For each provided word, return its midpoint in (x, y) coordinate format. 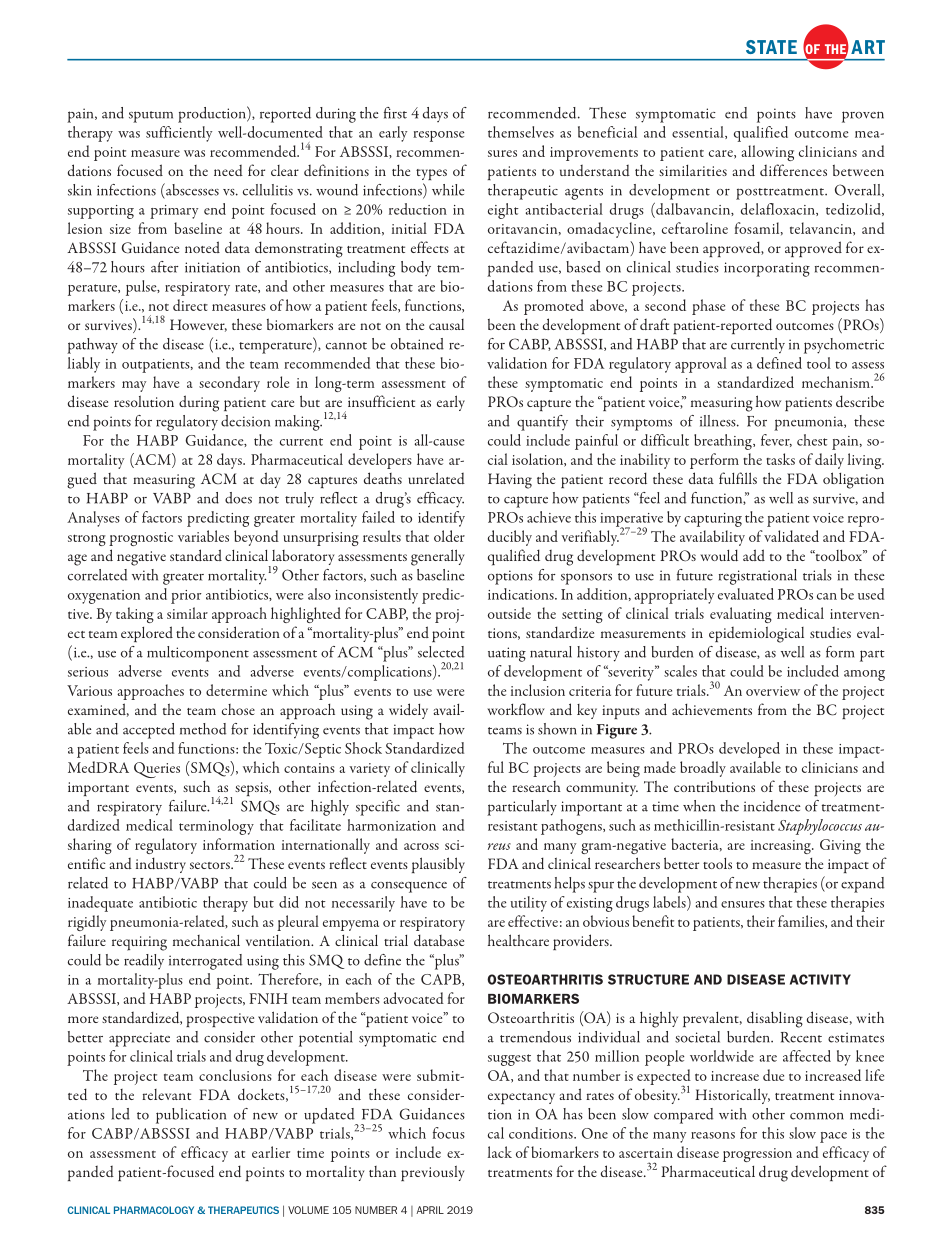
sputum (151, 117)
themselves (521, 132)
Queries (157, 770)
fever (776, 440)
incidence (772, 806)
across (421, 846)
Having (510, 481)
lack (500, 1152)
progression (757, 1155)
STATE (771, 47)
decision (245, 421)
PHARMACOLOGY (154, 1210)
